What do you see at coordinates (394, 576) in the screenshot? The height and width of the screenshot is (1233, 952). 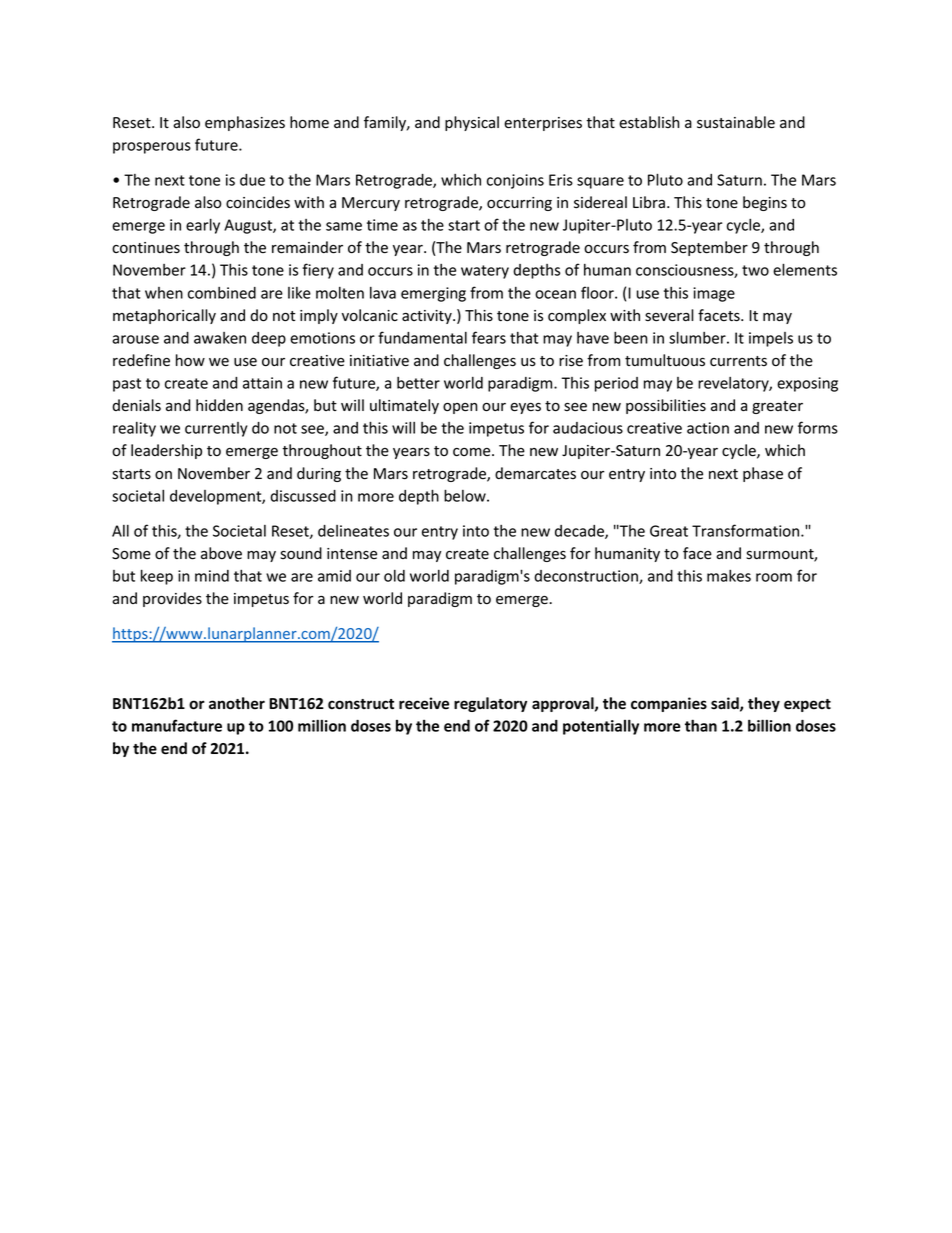 I see `old` at bounding box center [394, 576].
